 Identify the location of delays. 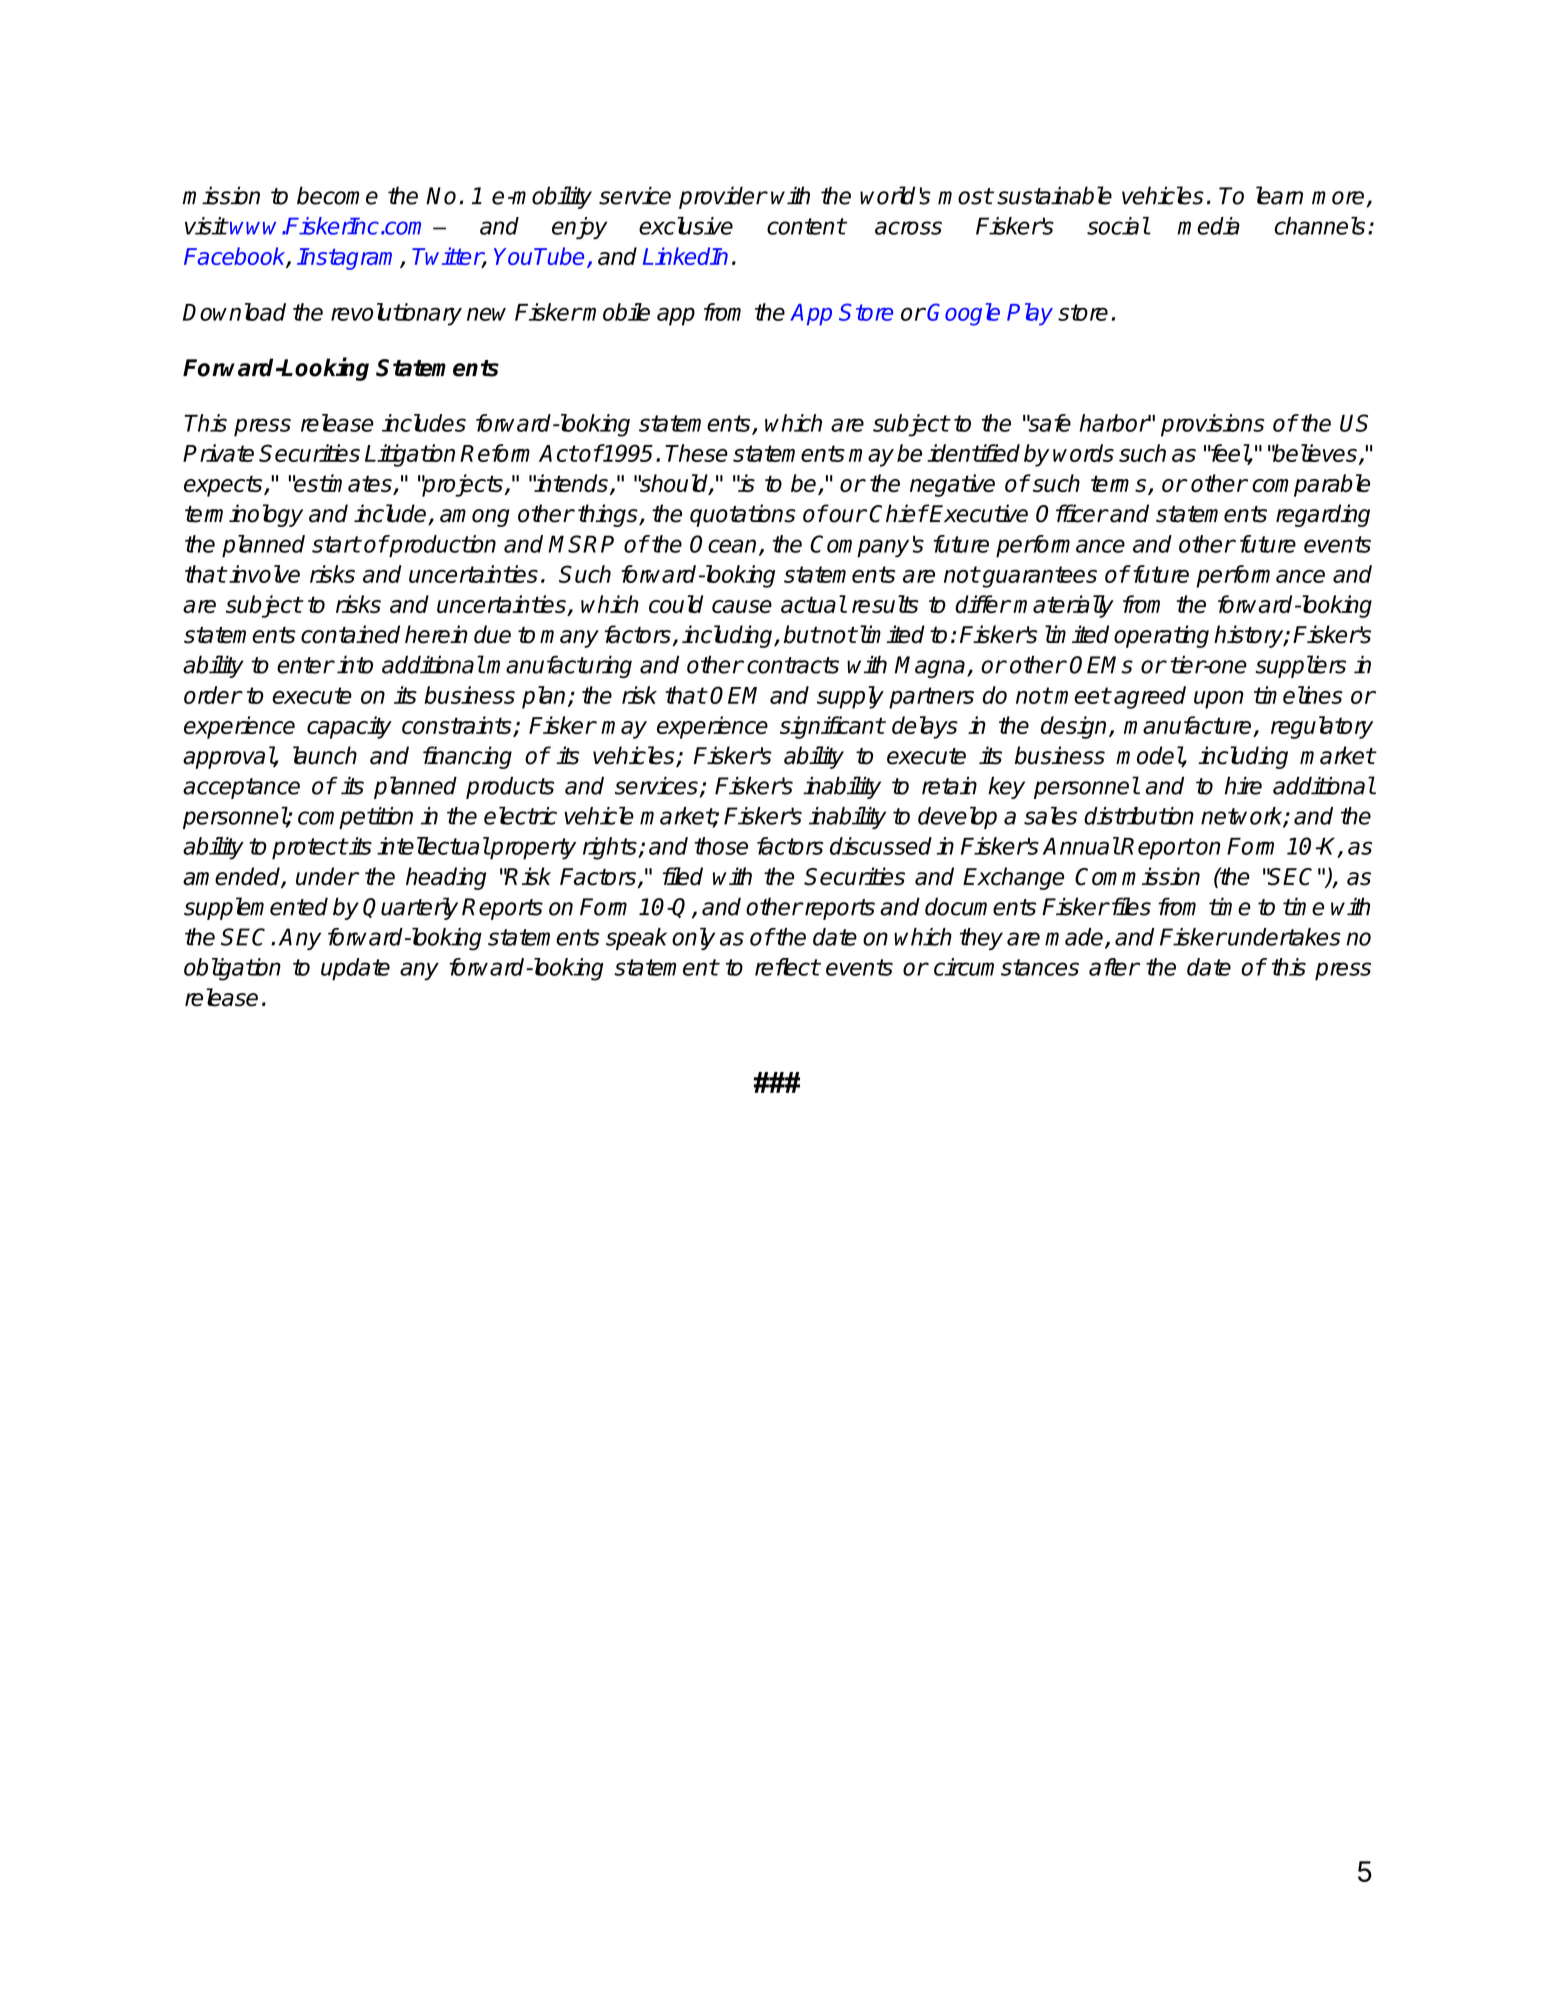
(925, 727).
